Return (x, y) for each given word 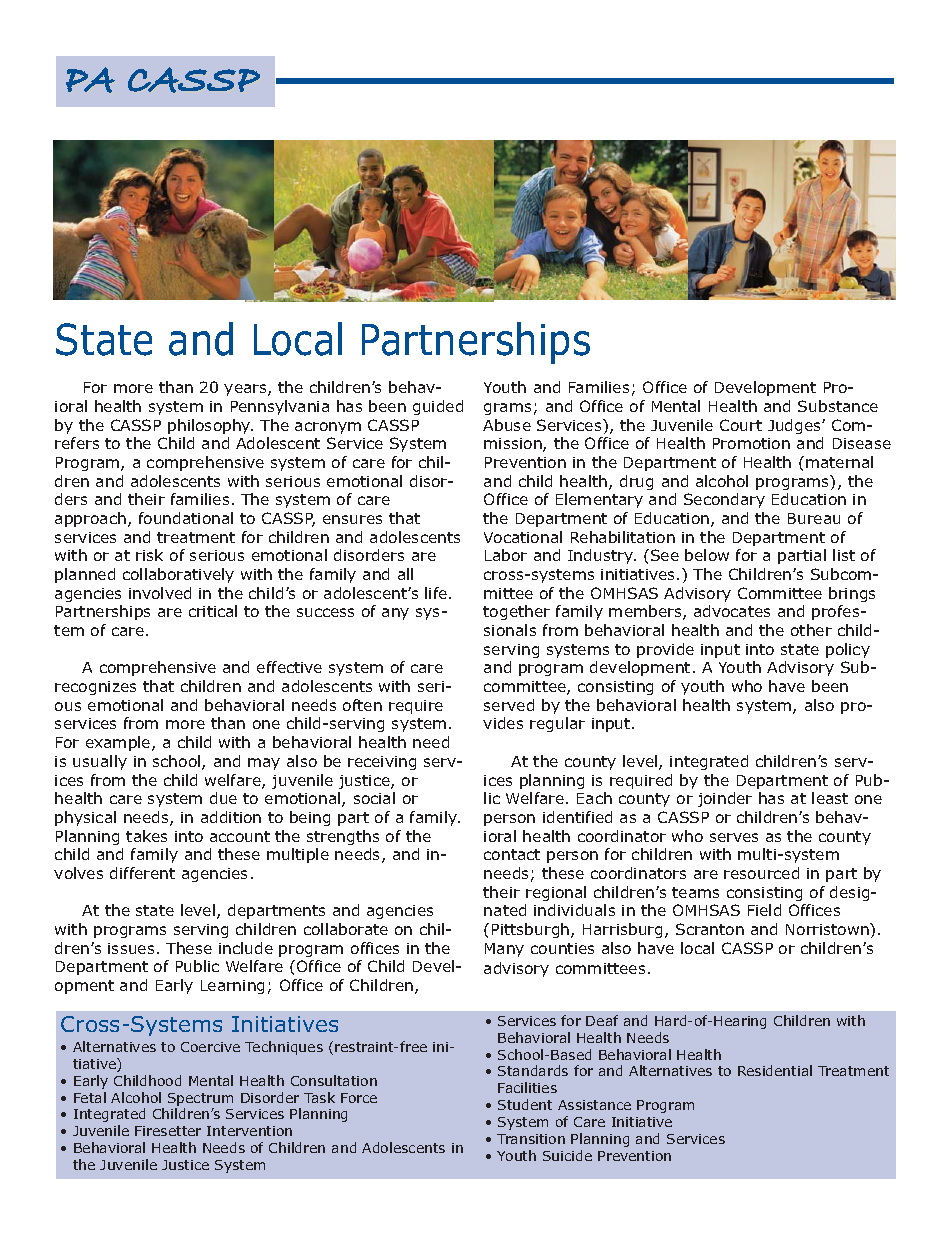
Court (741, 425)
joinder (725, 799)
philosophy (210, 426)
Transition (531, 1139)
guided (438, 407)
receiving (382, 763)
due (223, 798)
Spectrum (200, 1099)
